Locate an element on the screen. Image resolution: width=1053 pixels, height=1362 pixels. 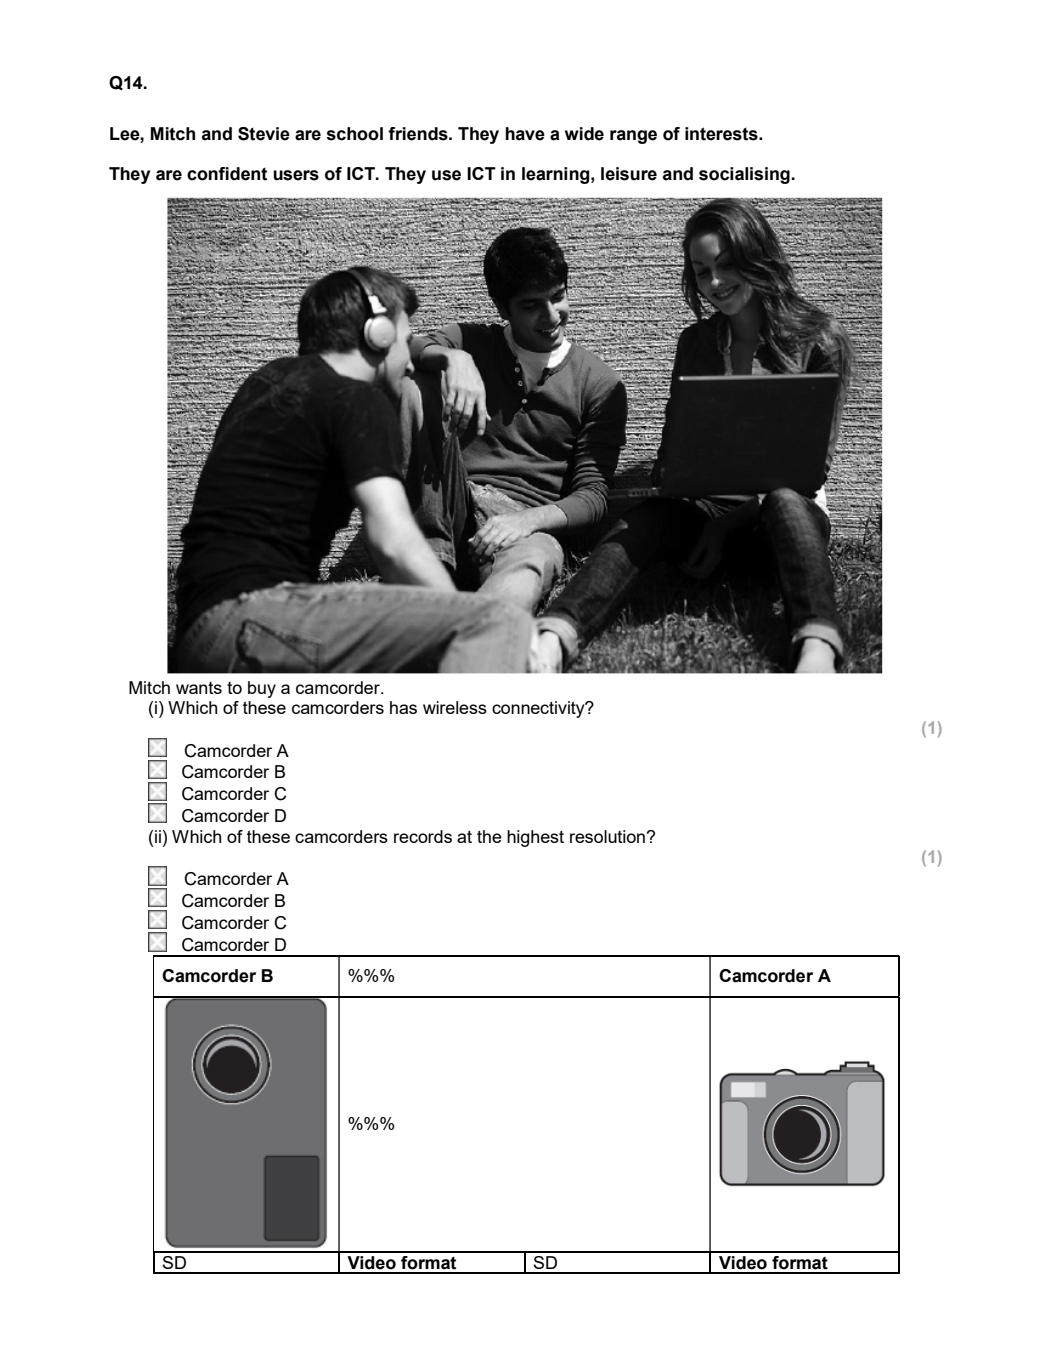
wants is located at coordinates (199, 688).
